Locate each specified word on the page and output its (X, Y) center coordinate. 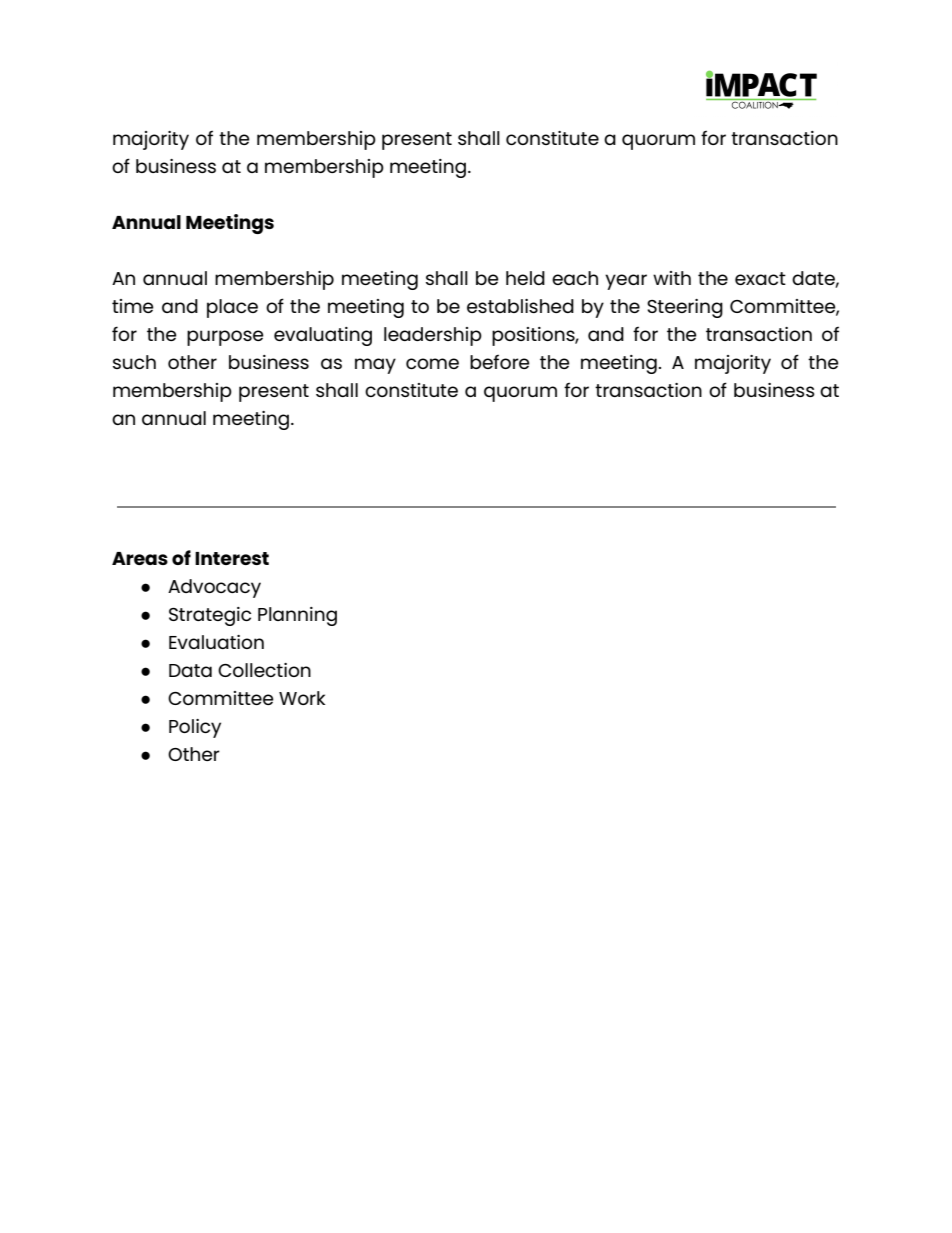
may (375, 366)
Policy (195, 728)
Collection (264, 670)
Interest (232, 558)
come (432, 363)
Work (302, 698)
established (520, 306)
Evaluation (216, 642)
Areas (140, 558)
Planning (297, 616)
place (232, 308)
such (134, 362)
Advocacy (214, 588)
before (500, 361)
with (672, 278)
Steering (685, 308)
